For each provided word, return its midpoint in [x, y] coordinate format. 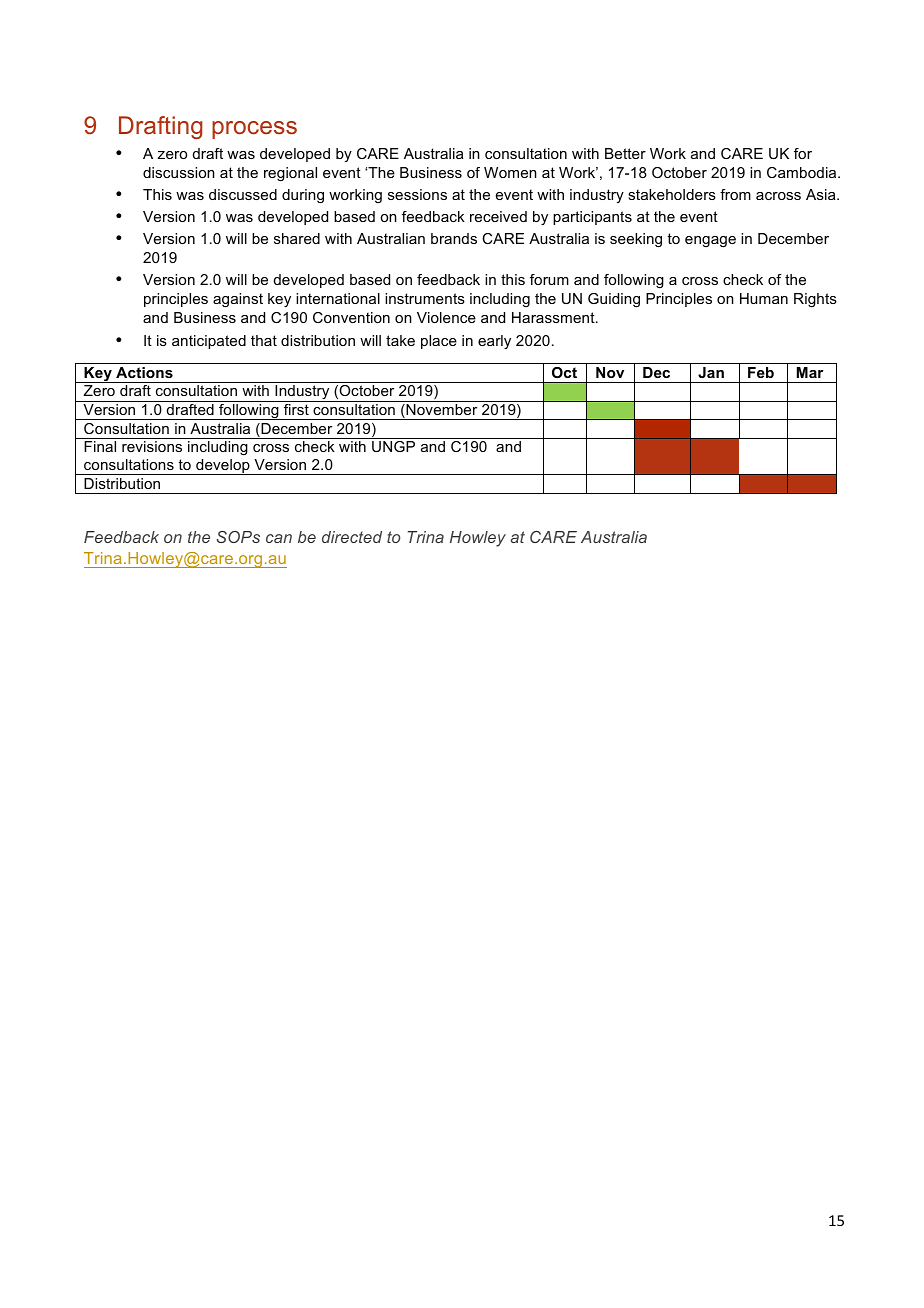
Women [510, 172]
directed [352, 537]
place [439, 342]
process [254, 130]
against [238, 300]
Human [764, 298]
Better [625, 153]
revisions [152, 446]
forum [549, 279]
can [279, 538]
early [494, 342]
